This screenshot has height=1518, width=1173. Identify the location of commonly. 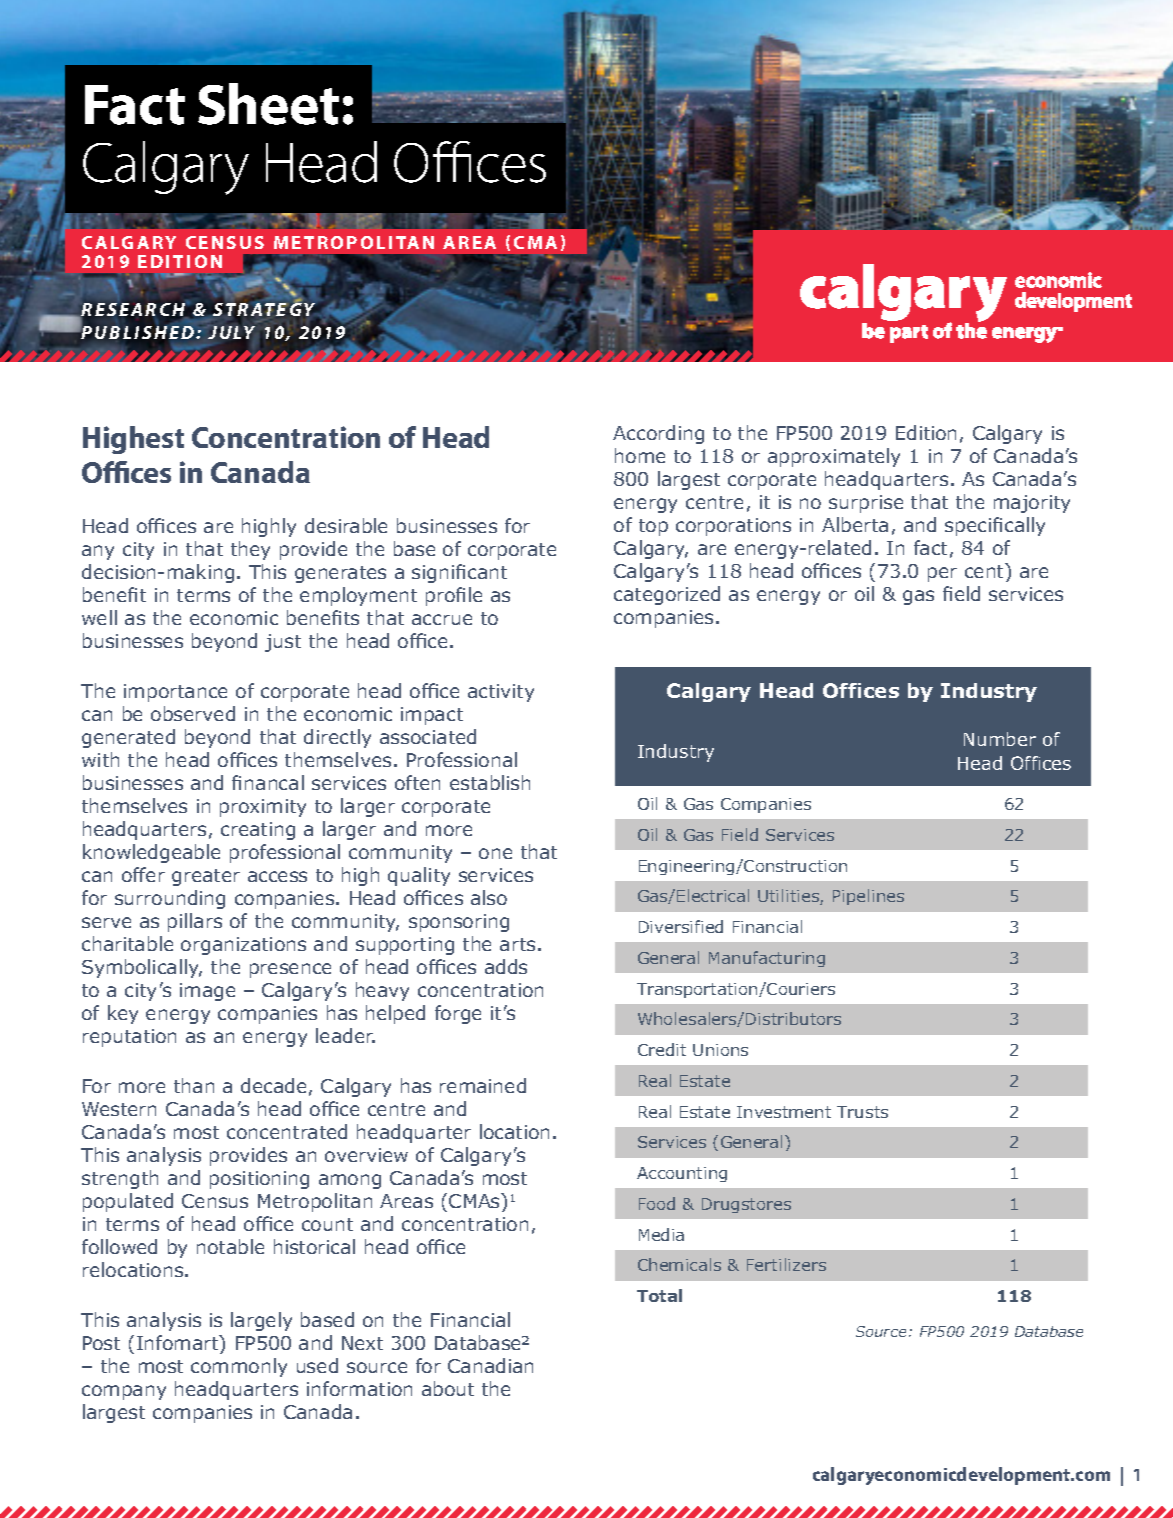
(239, 1367).
